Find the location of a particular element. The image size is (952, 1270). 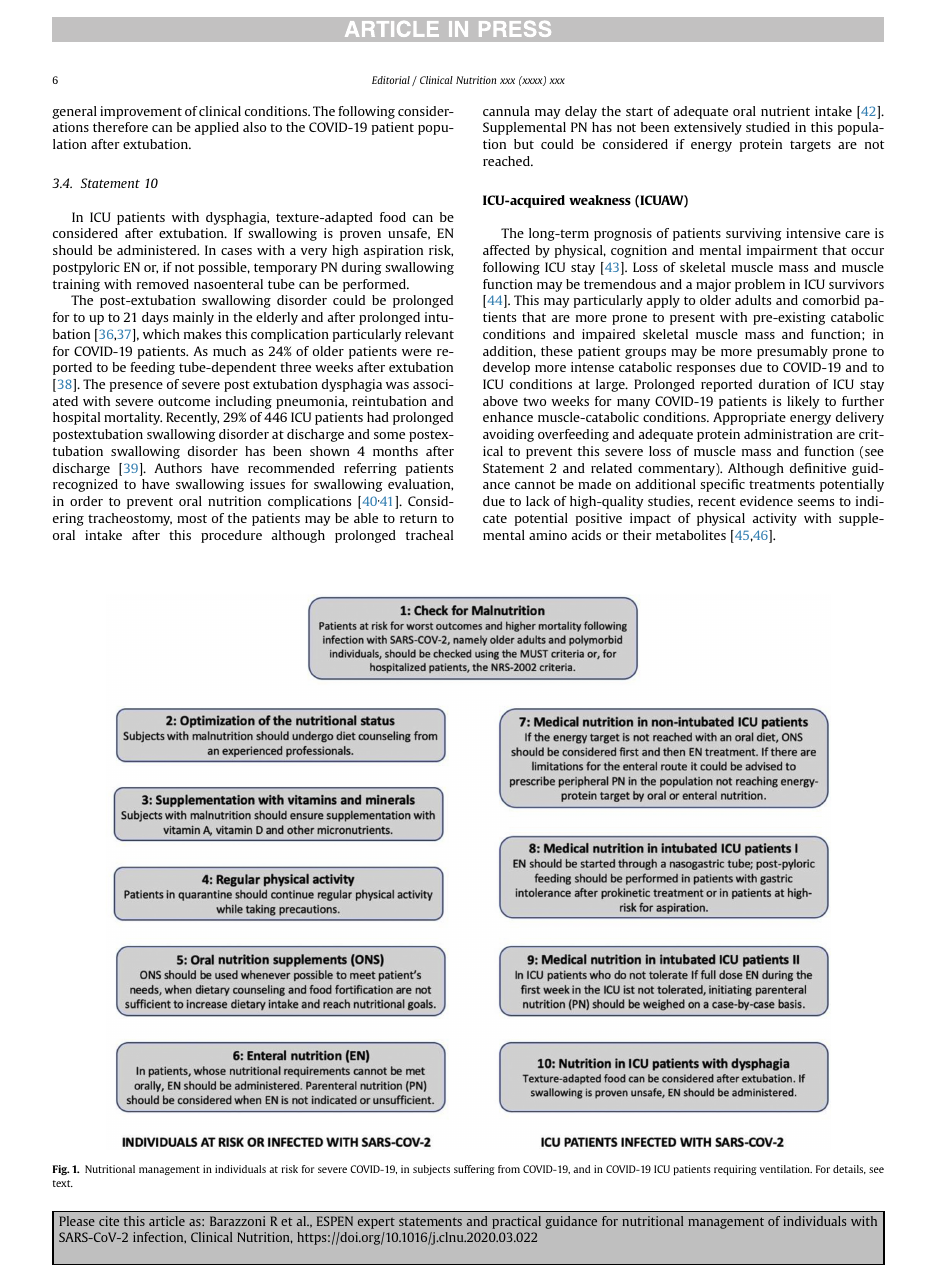

improvement is located at coordinates (141, 112).
